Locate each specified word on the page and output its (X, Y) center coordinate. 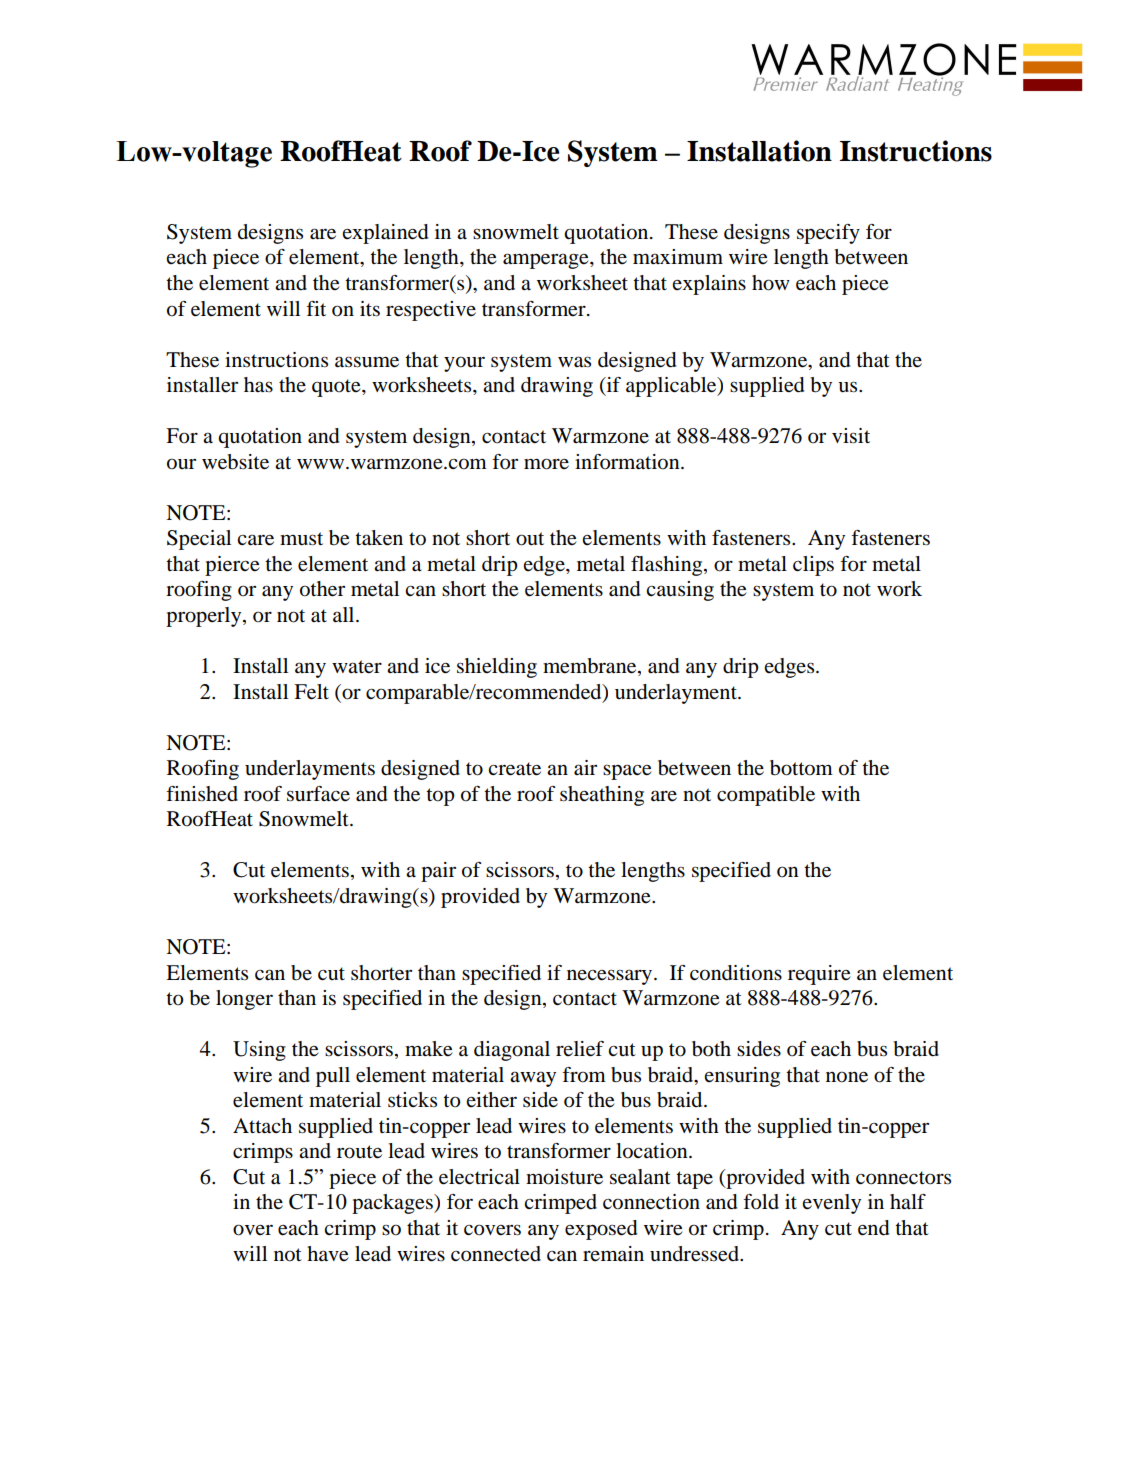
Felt (311, 692)
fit (316, 308)
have (328, 1254)
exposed (601, 1230)
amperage (547, 261)
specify (828, 234)
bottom (801, 768)
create (514, 769)
